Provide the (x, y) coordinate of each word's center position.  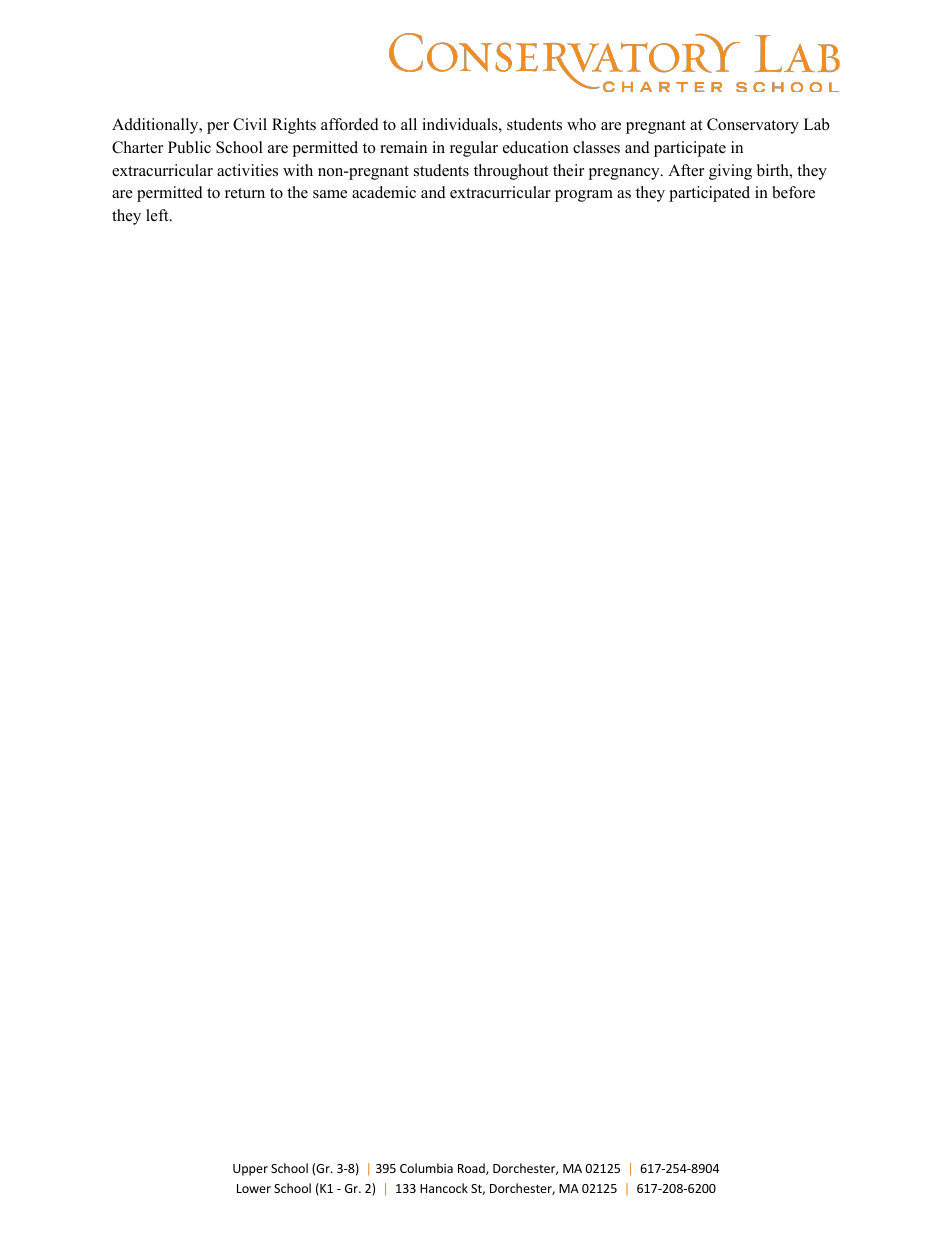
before (793, 192)
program (584, 196)
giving (730, 172)
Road (472, 1169)
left (158, 215)
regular (474, 149)
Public (189, 147)
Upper (250, 1170)
